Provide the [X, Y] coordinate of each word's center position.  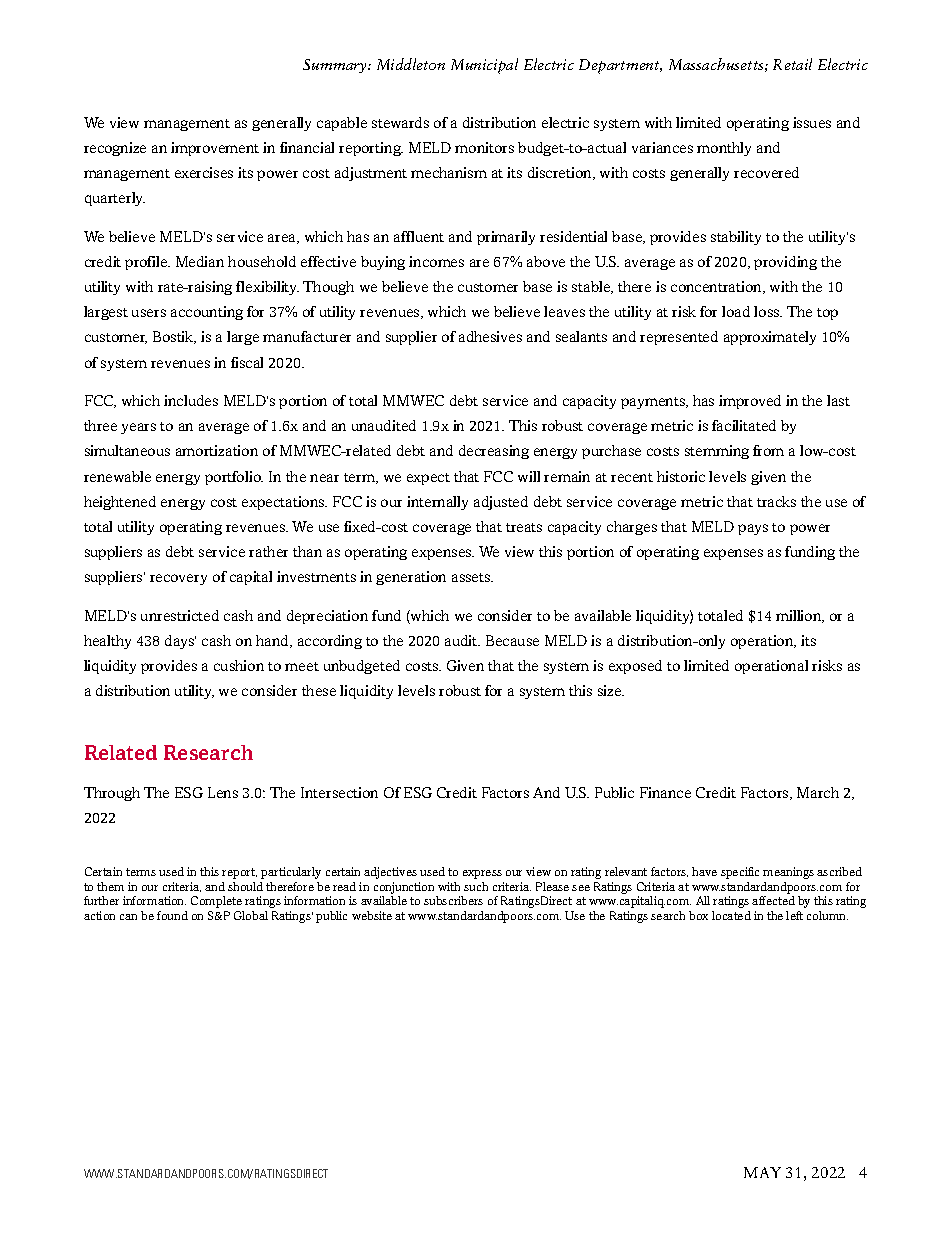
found [172, 915]
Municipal [484, 66]
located [731, 915]
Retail [792, 64]
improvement [215, 149]
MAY [762, 1172]
